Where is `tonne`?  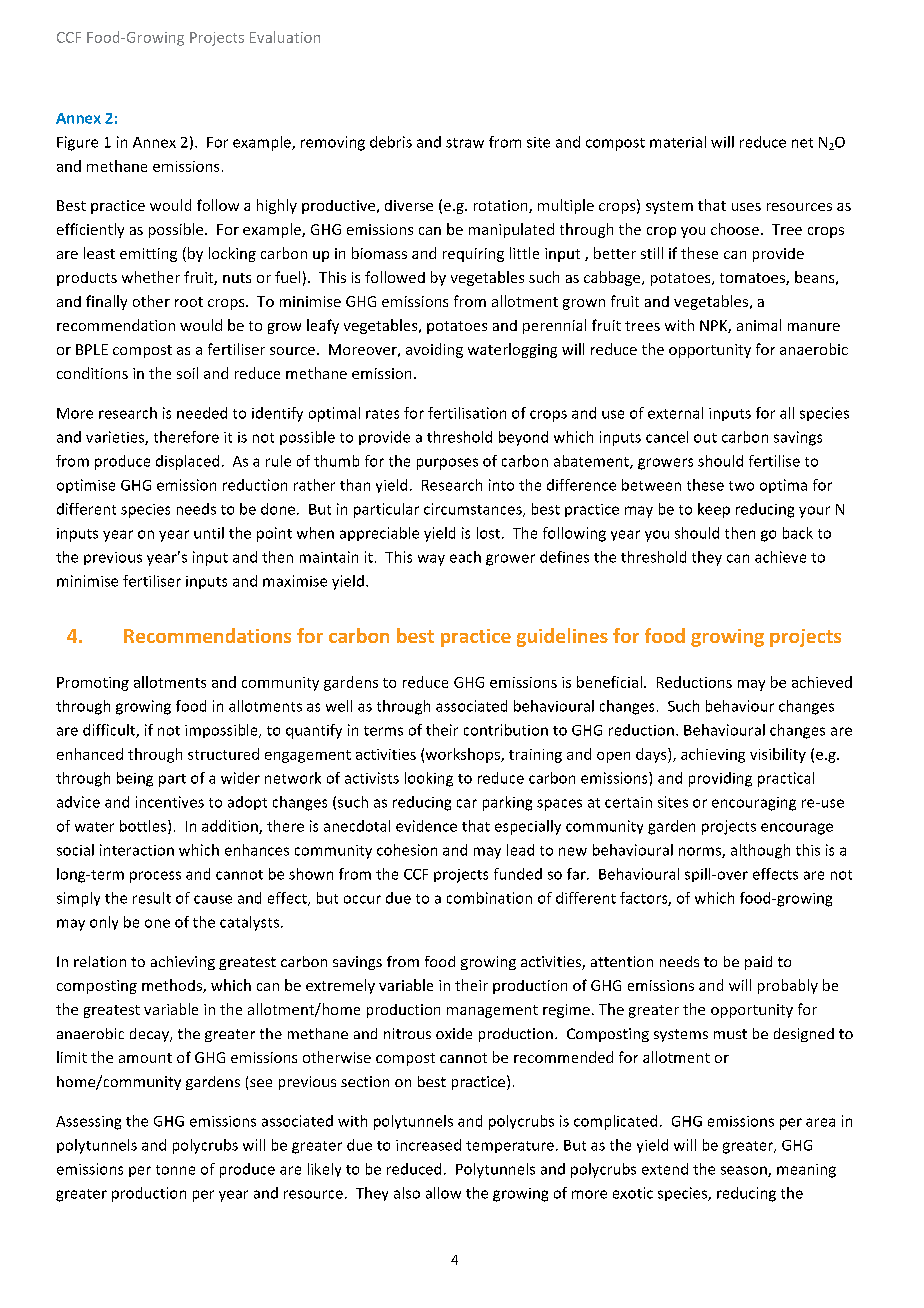 tonne is located at coordinates (175, 1170).
